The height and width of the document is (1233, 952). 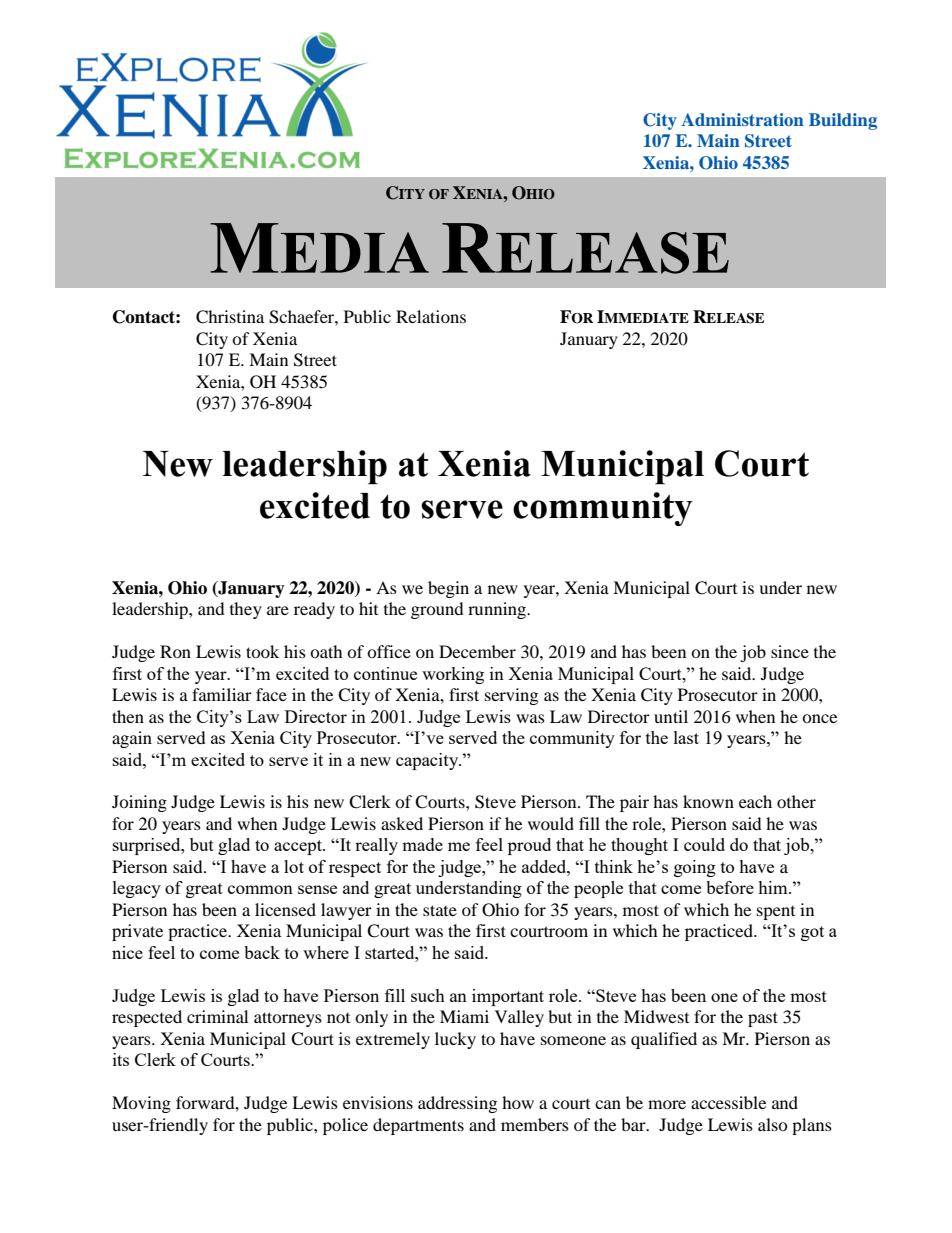 I want to click on addressing, so click(x=457, y=1104).
